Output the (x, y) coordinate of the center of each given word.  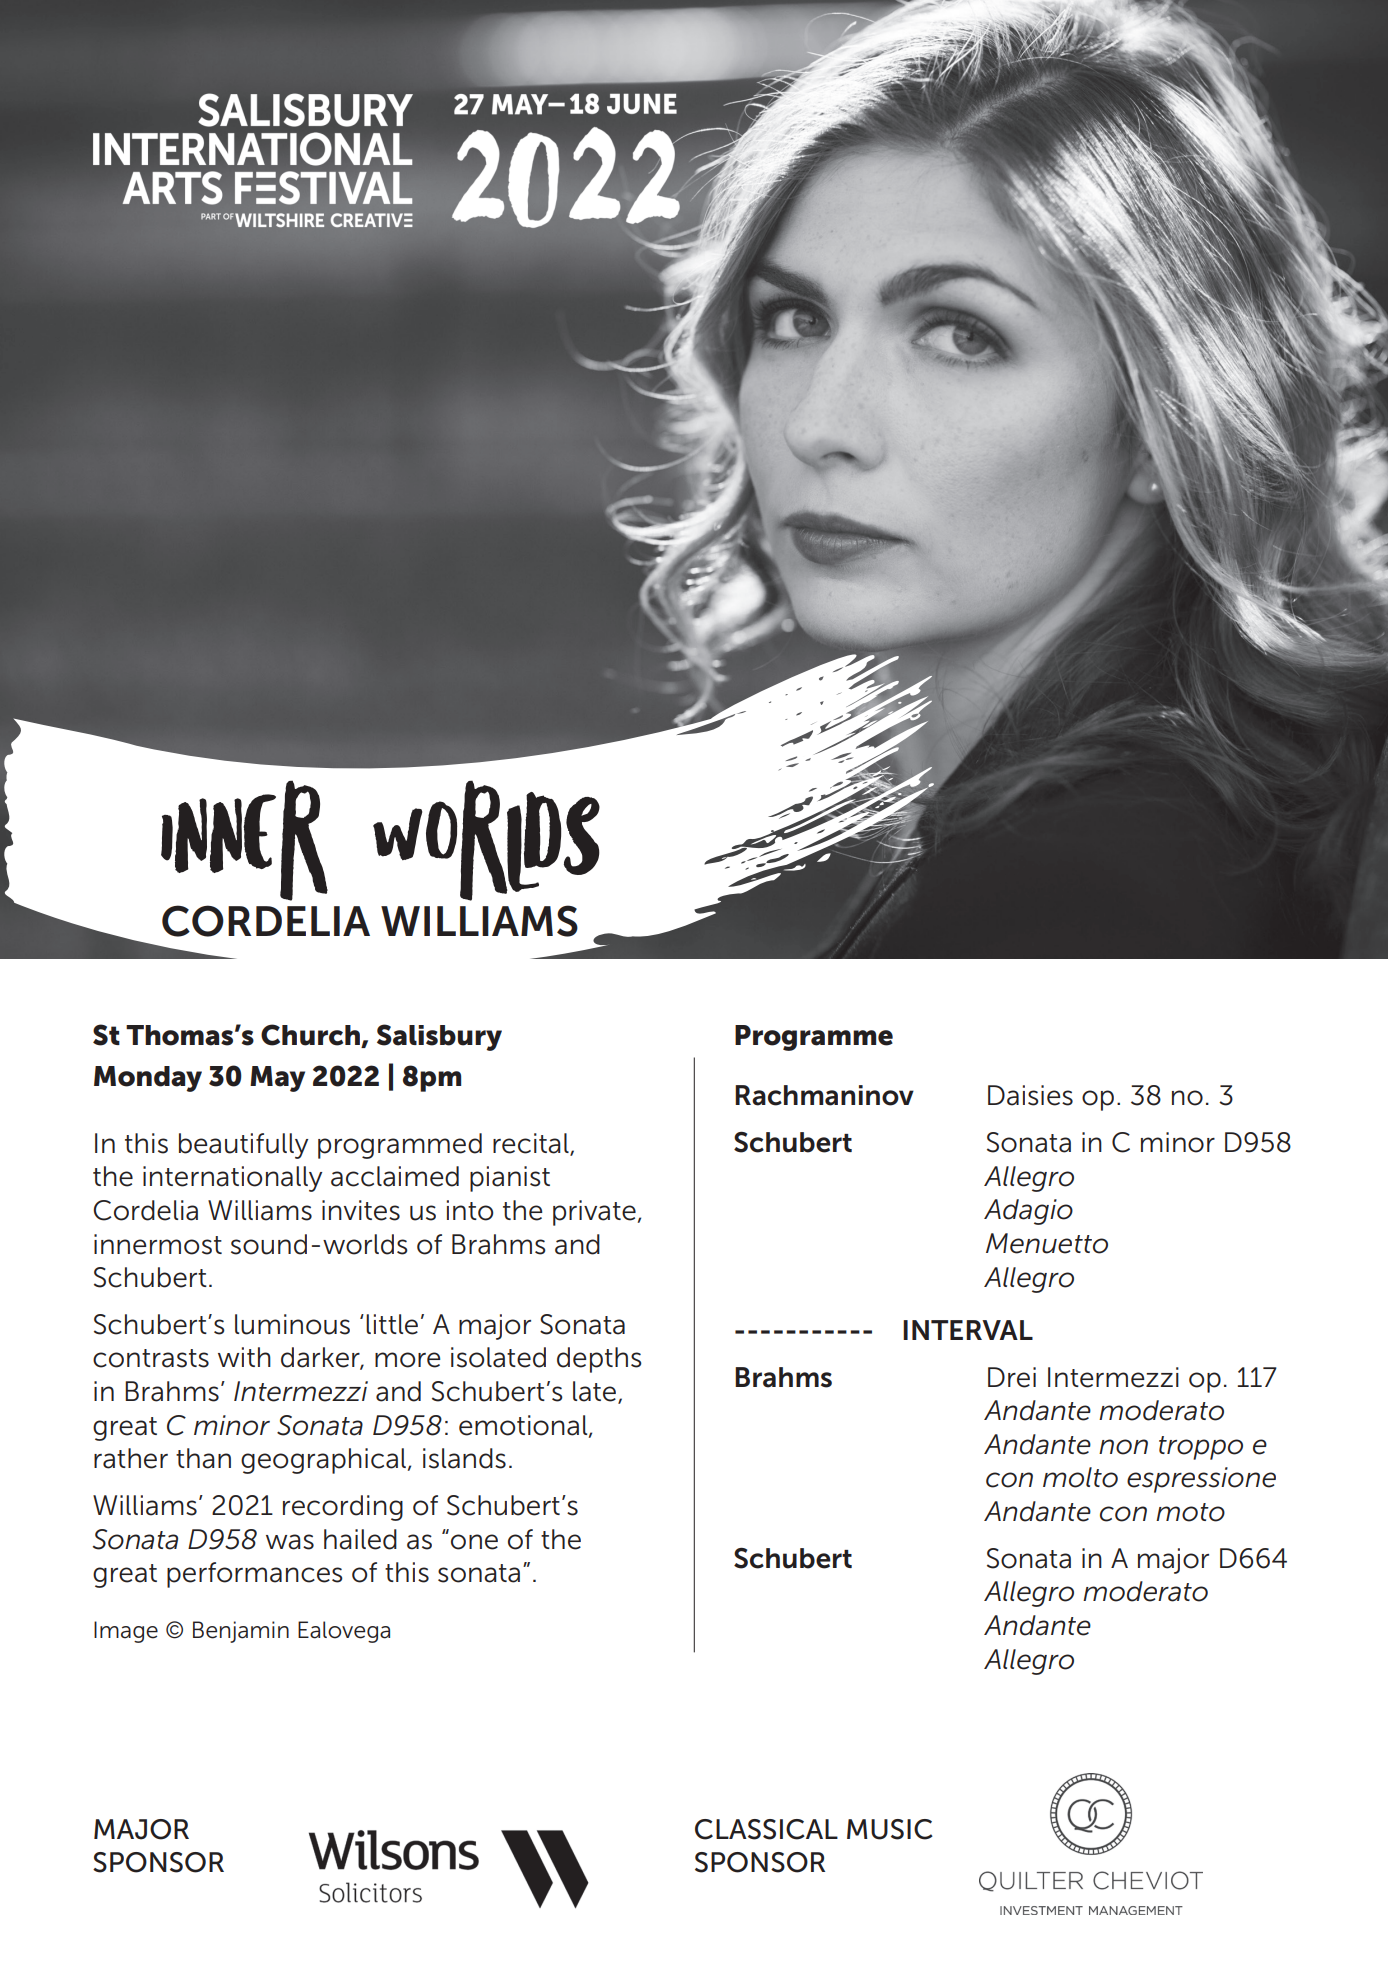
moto (1190, 1512)
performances (255, 1575)
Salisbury (439, 1037)
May (277, 1079)
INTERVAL (968, 1330)
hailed (360, 1539)
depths (599, 1360)
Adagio (1028, 1212)
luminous (292, 1324)
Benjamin (241, 1632)
